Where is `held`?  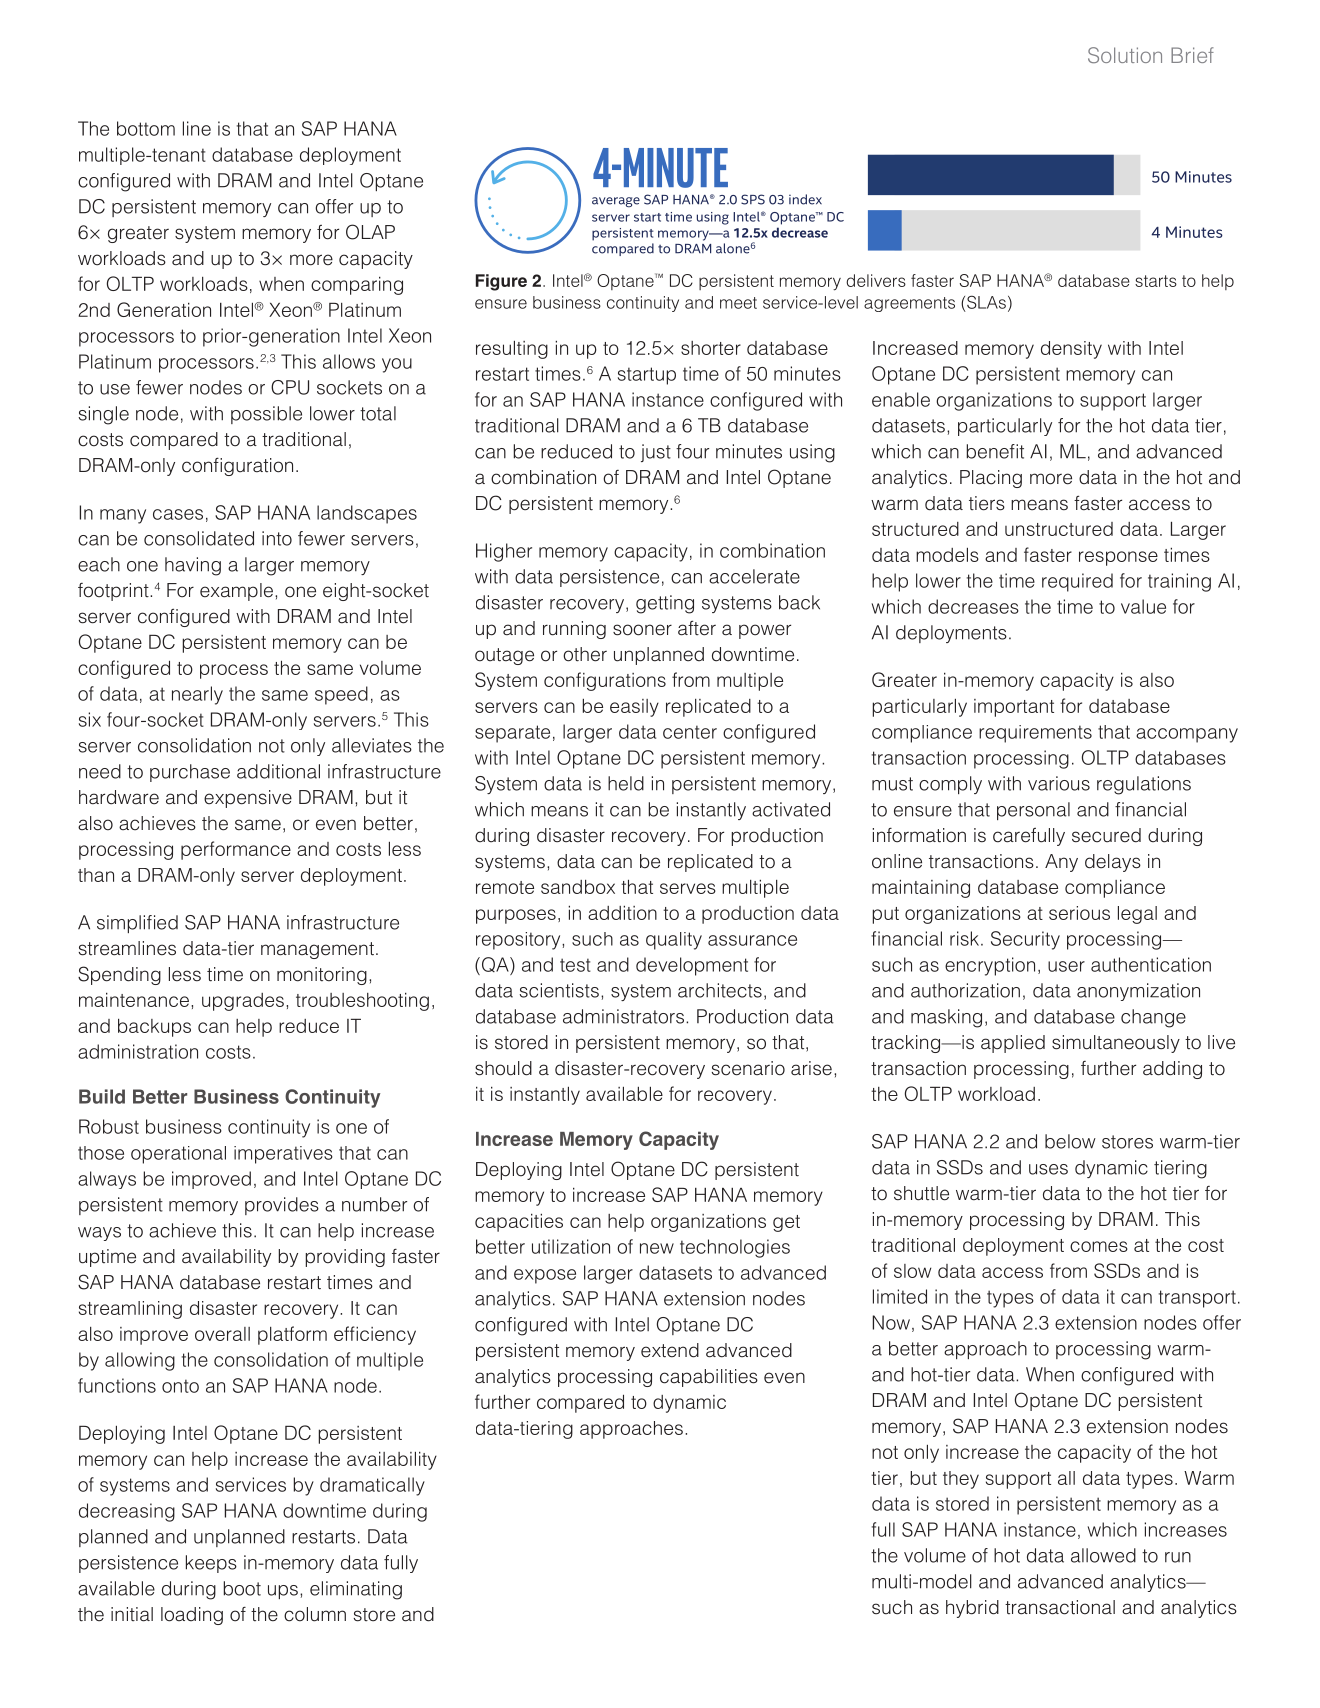
held is located at coordinates (626, 783).
